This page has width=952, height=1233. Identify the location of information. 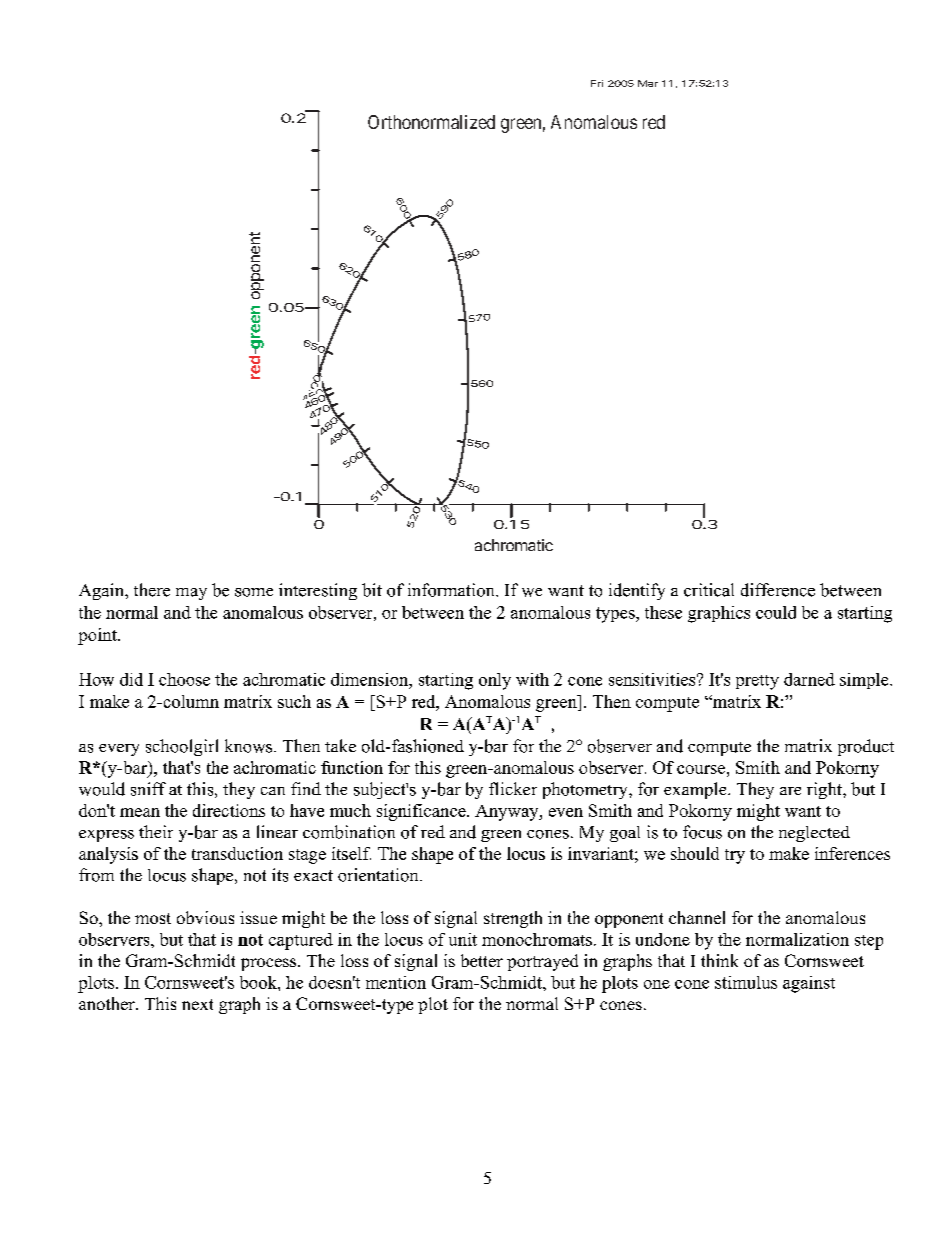
(452, 590).
